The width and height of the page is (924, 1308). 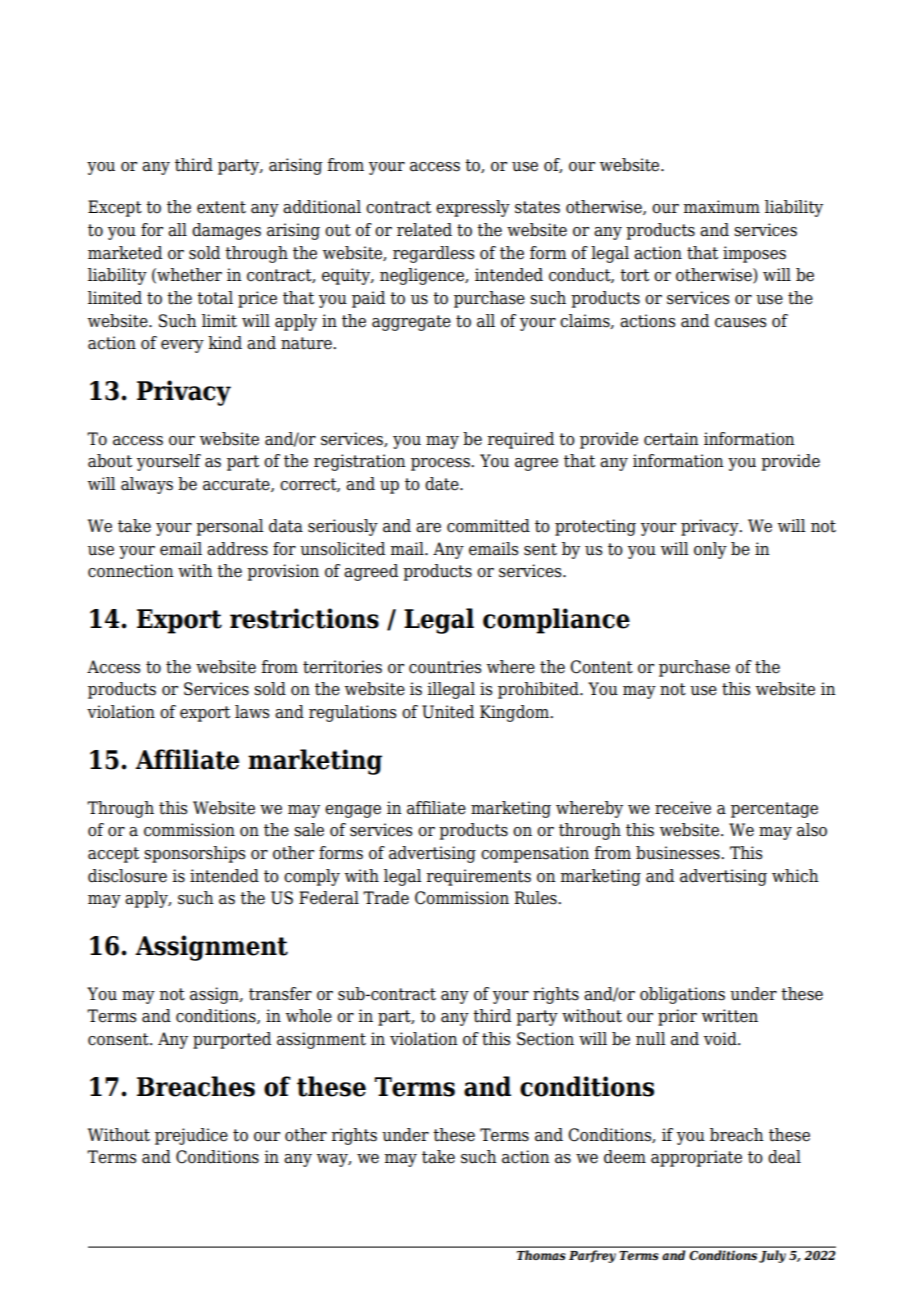 I want to click on requirements, so click(x=479, y=877).
